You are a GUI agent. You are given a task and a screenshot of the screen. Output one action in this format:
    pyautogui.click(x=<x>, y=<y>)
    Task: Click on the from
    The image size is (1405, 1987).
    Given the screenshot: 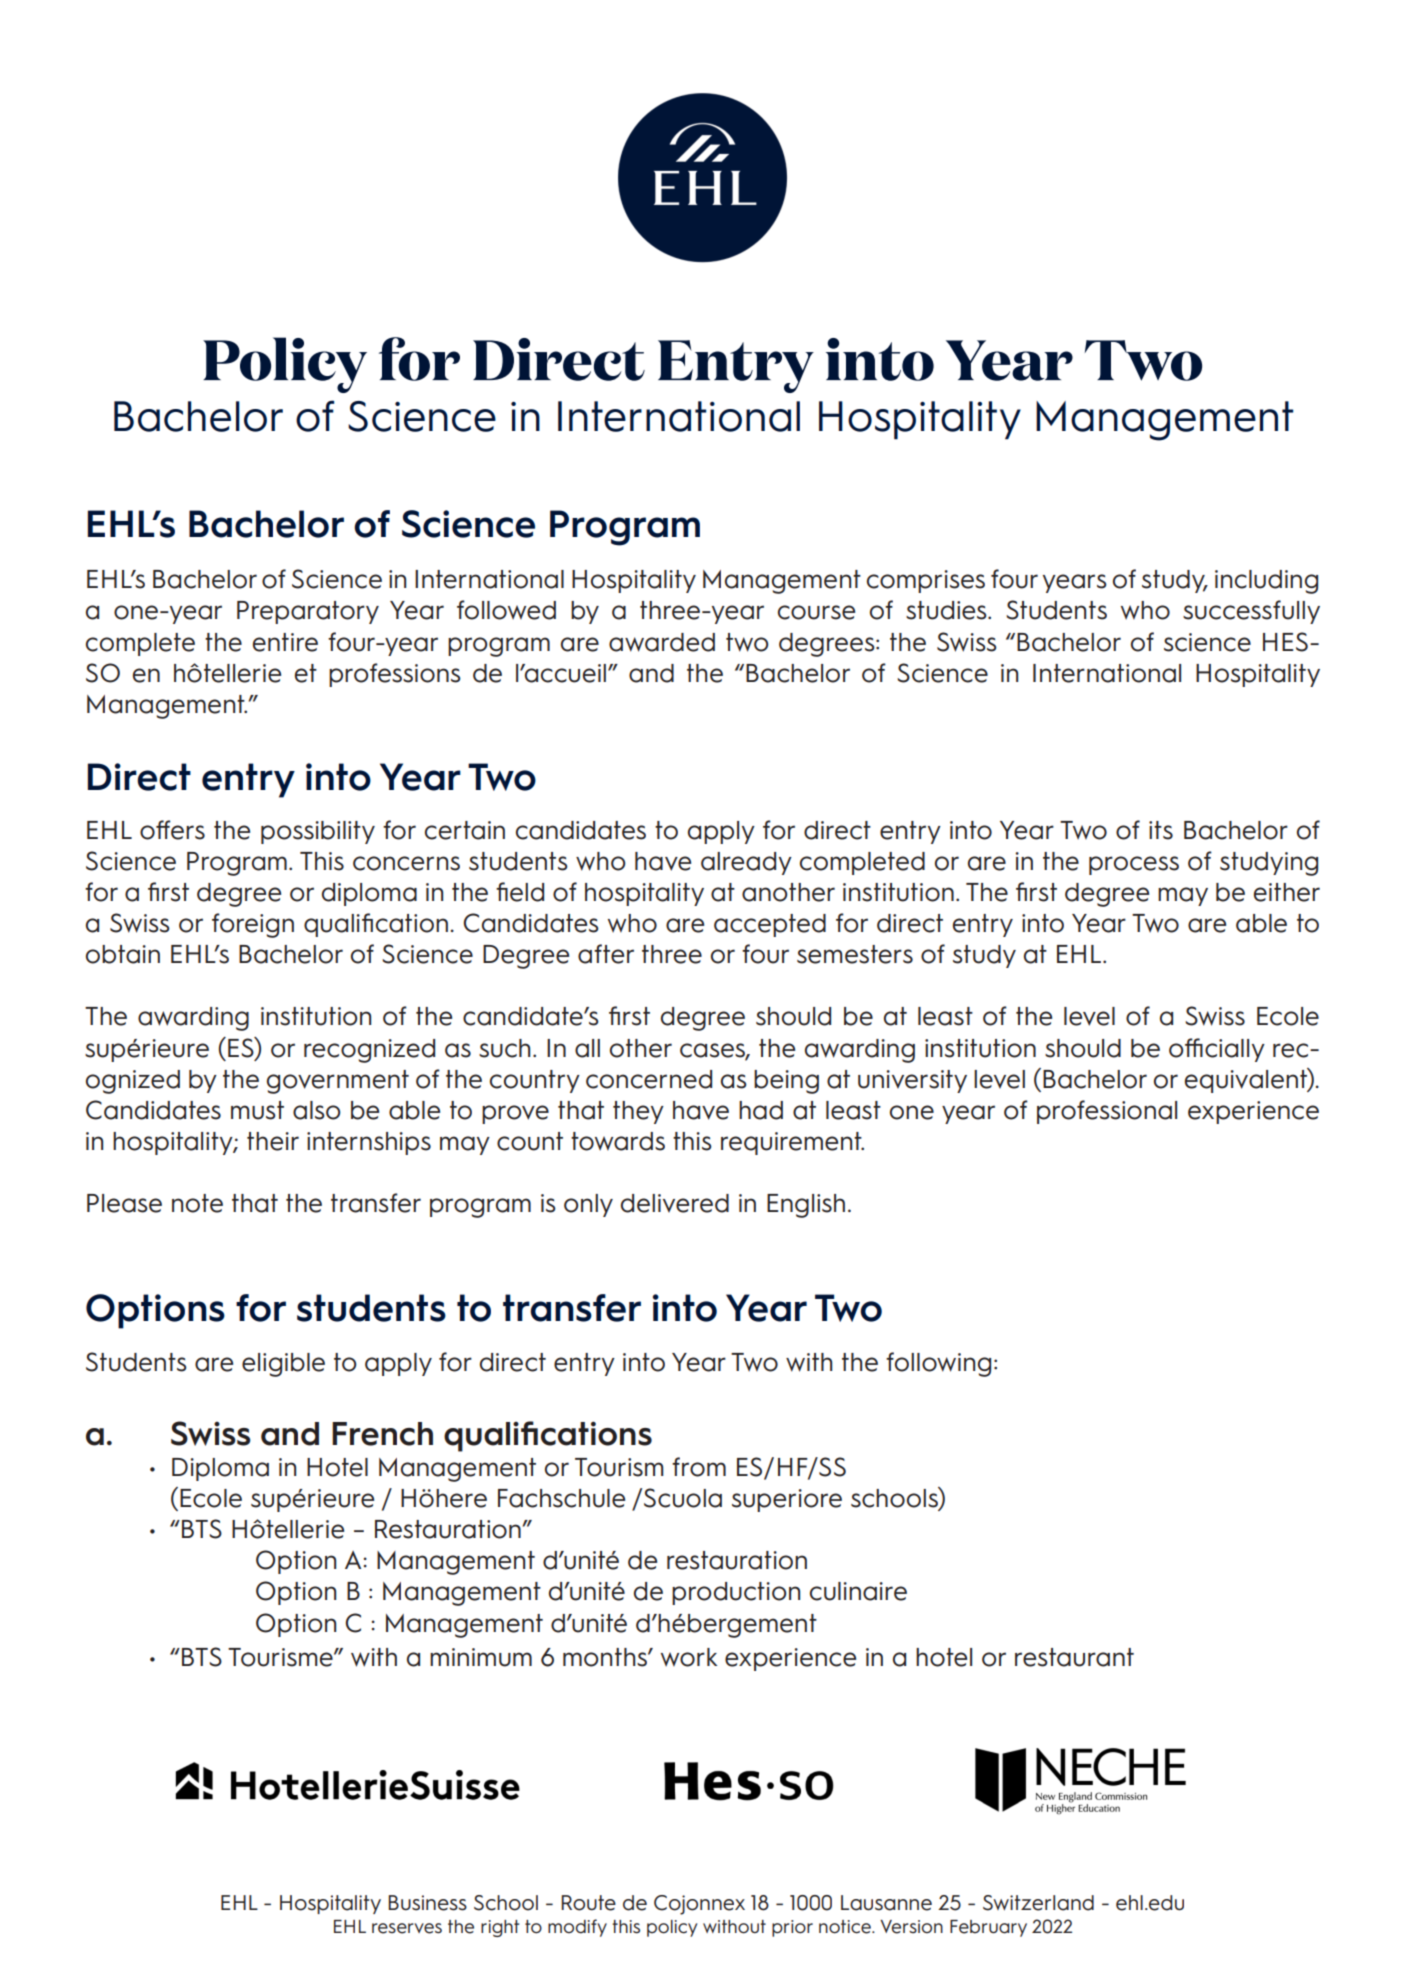 What is the action you would take?
    pyautogui.click(x=699, y=1467)
